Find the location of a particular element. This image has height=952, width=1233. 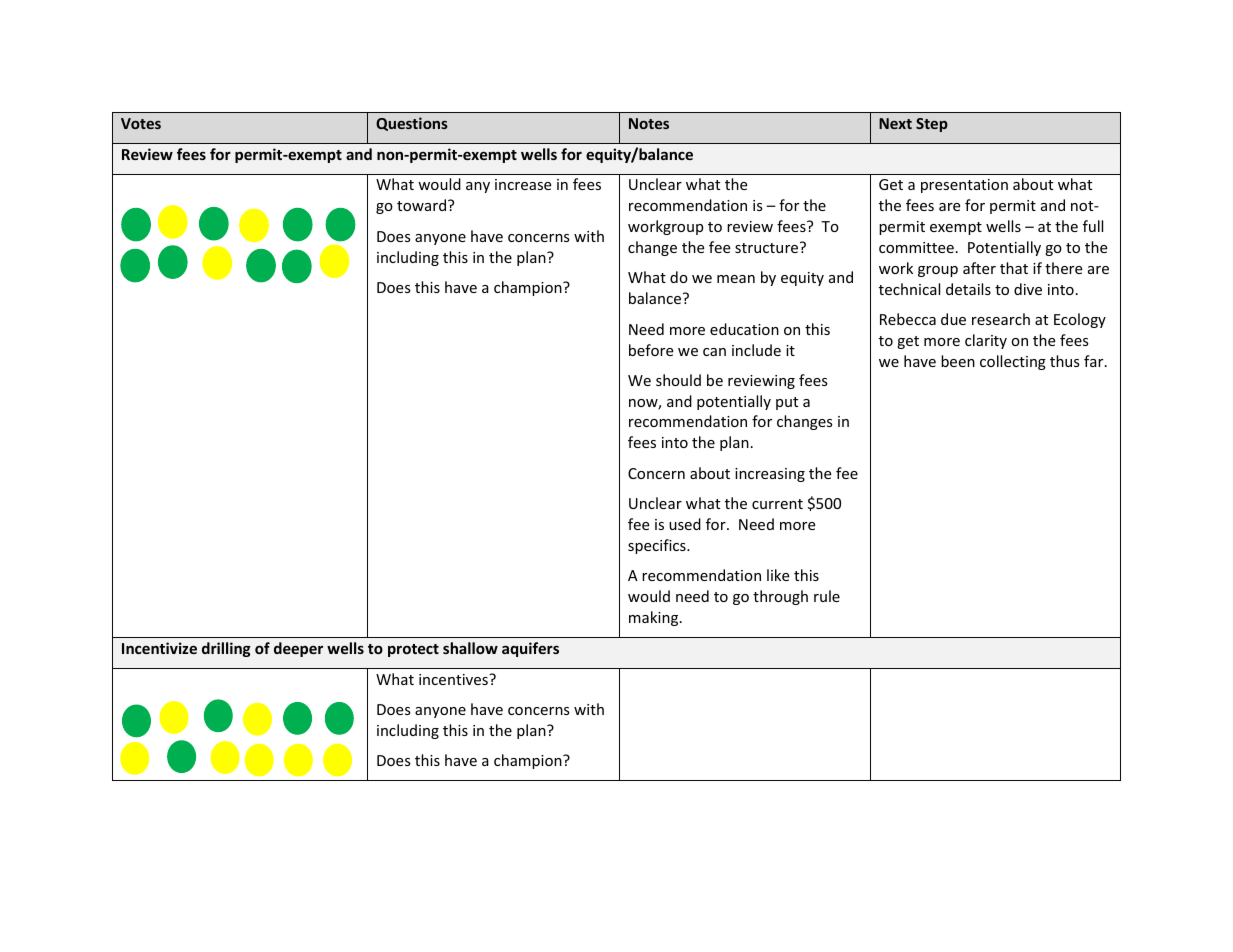

toward is located at coordinates (423, 205).
